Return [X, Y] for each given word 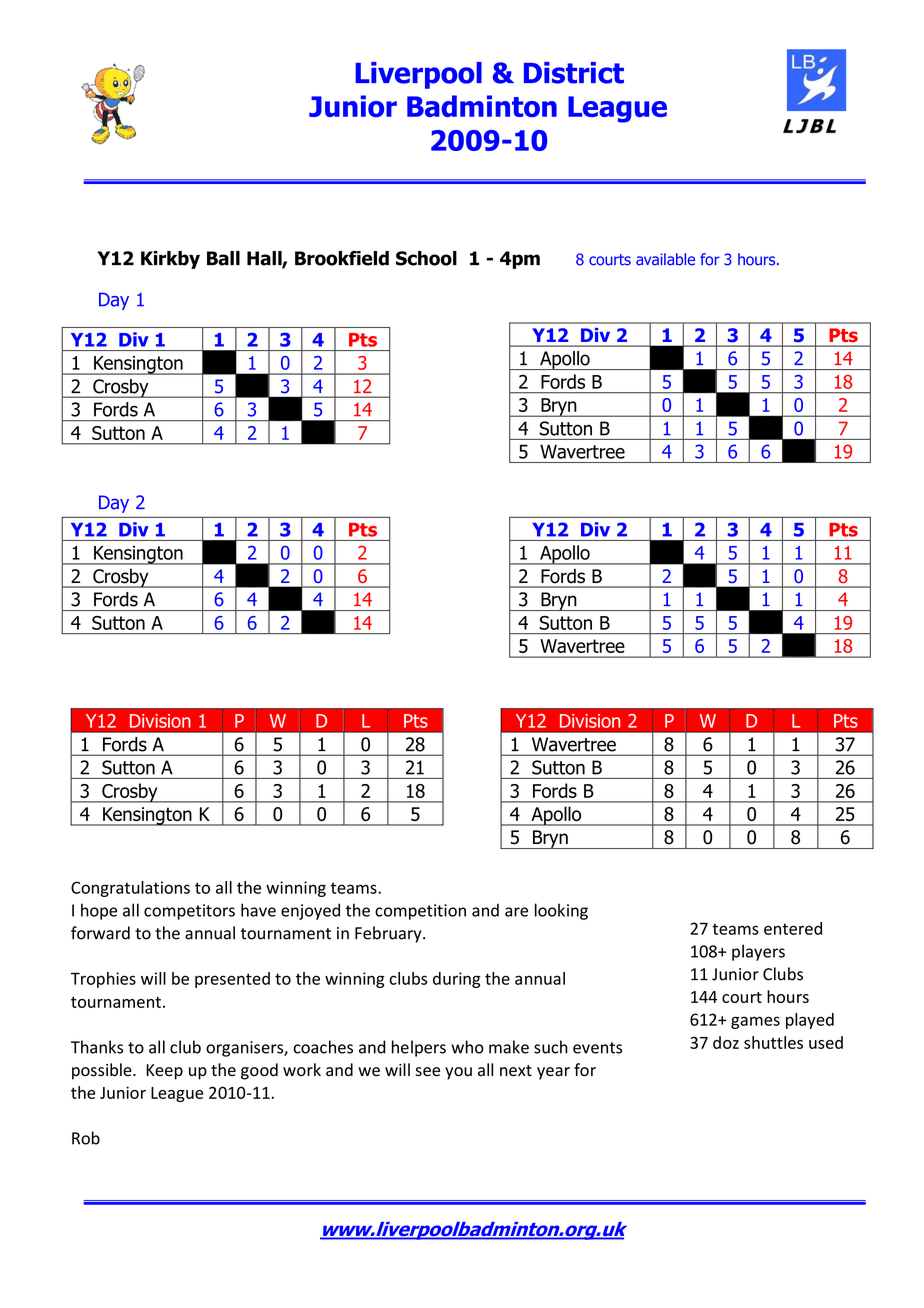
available [665, 259]
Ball [223, 258]
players [758, 952]
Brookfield [342, 258]
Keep [164, 1072]
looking [561, 911]
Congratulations [130, 889]
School [426, 258]
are [516, 912]
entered [793, 928]
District [574, 73]
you [458, 1073]
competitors [189, 912]
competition [420, 912]
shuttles [773, 1042]
